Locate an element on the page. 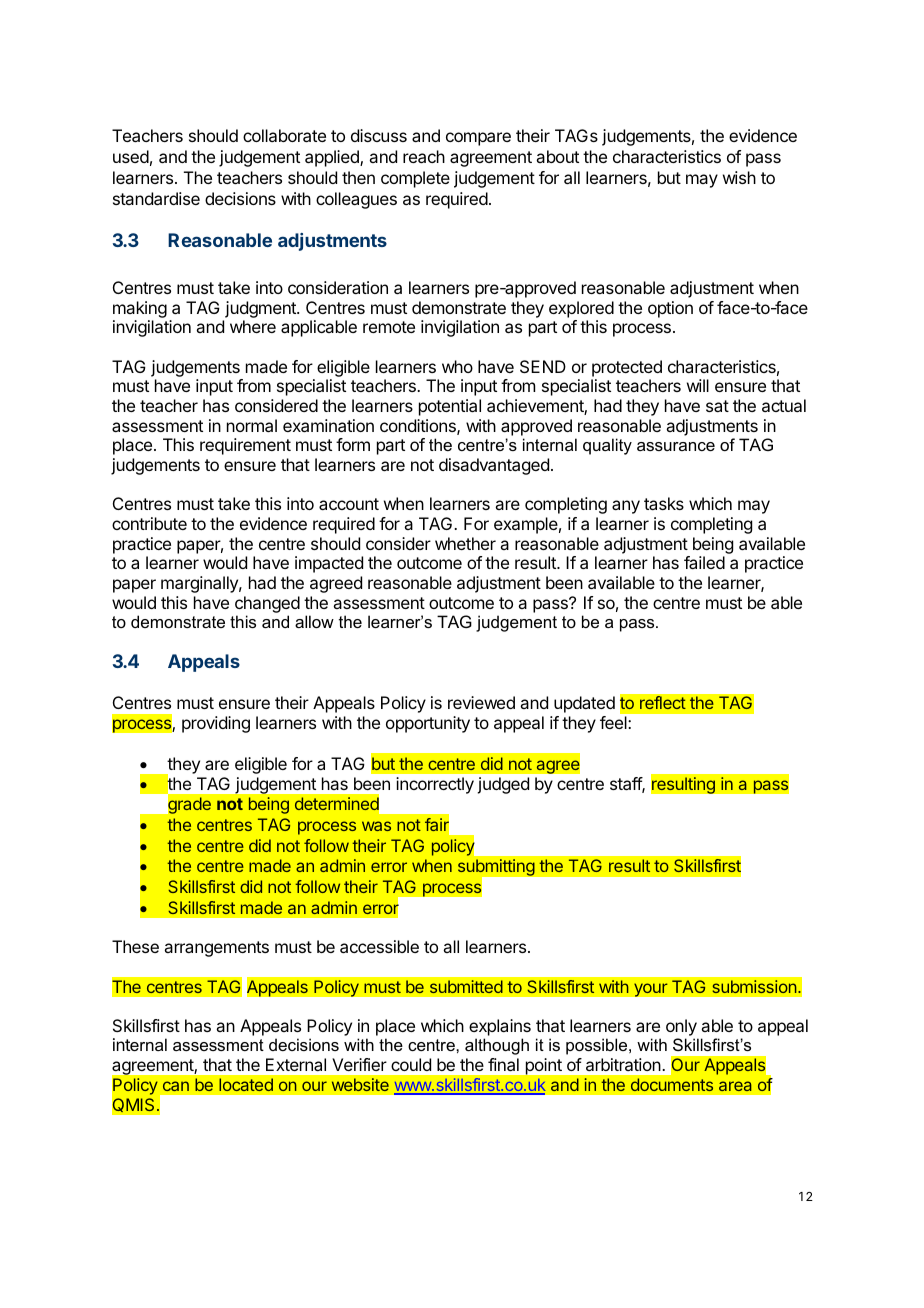  failed is located at coordinates (704, 562).
